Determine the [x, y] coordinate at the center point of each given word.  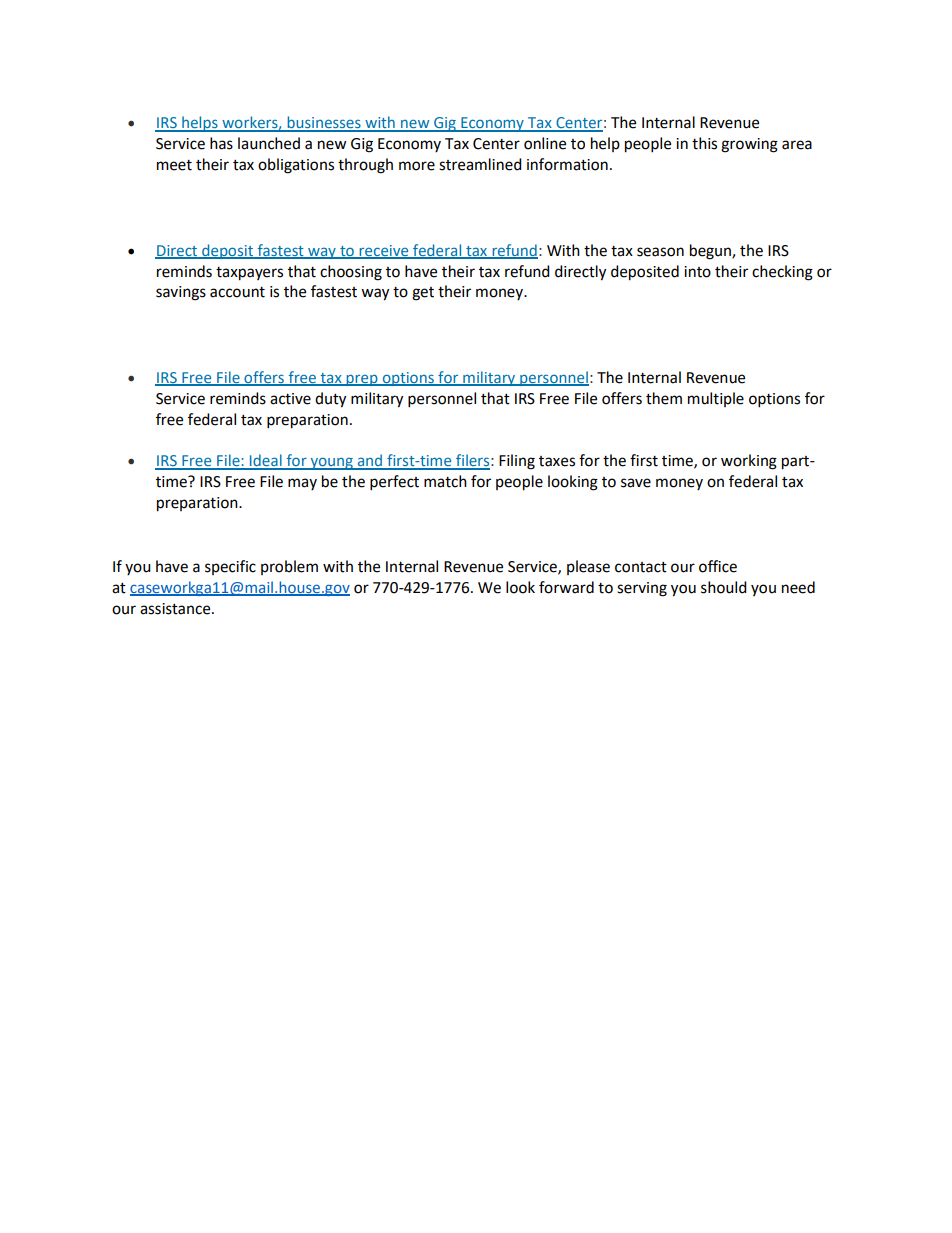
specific [230, 567]
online [545, 143]
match [445, 481]
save [636, 483]
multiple [716, 399]
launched [269, 143]
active [290, 399]
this [704, 143]
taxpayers [249, 274]
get [423, 294]
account [237, 292]
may [302, 484]
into [697, 272]
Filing [517, 462]
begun [711, 252]
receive [384, 251]
